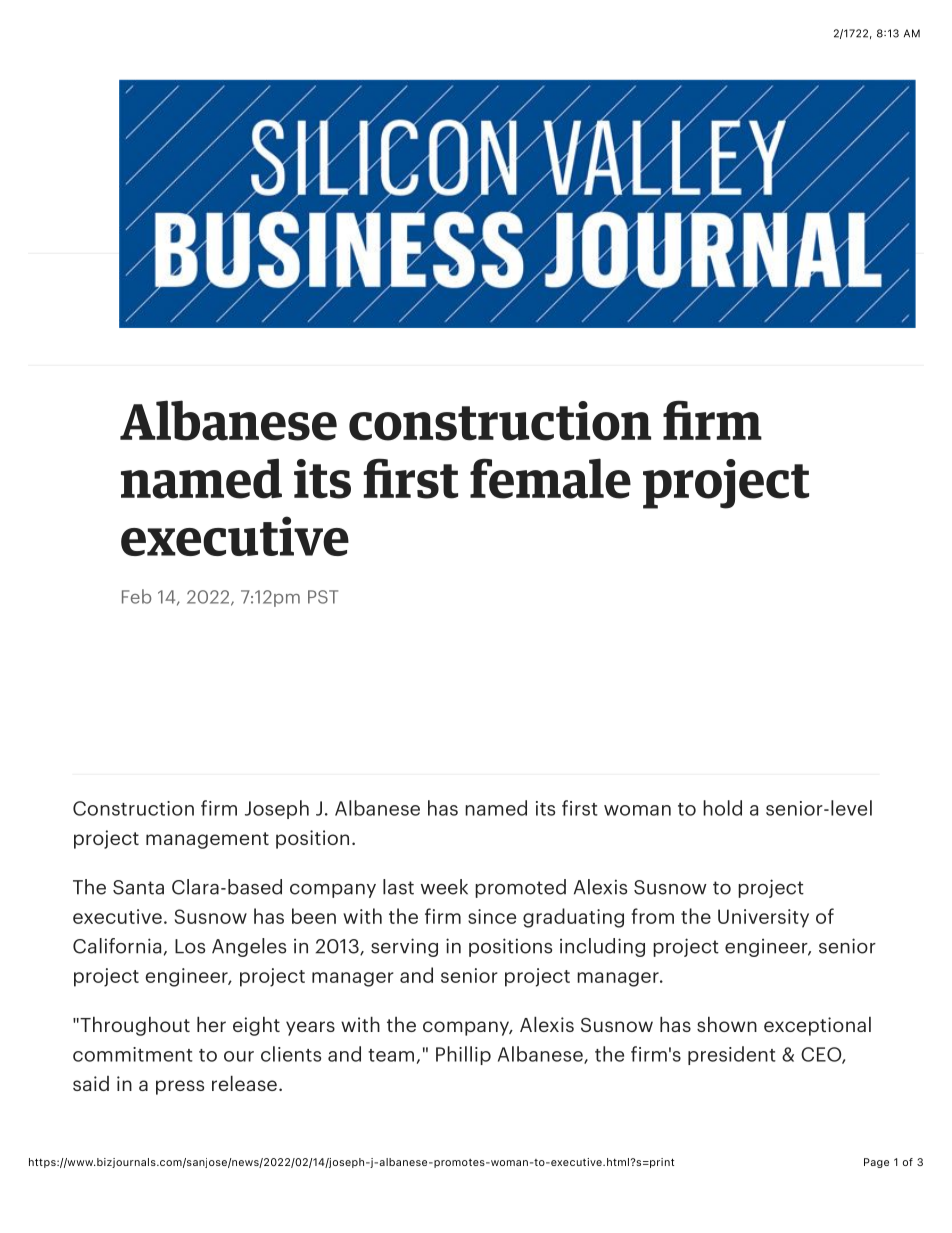 The width and height of the screenshot is (952, 1233). What do you see at coordinates (876, 1163) in the screenshot?
I see `Page` at bounding box center [876, 1163].
